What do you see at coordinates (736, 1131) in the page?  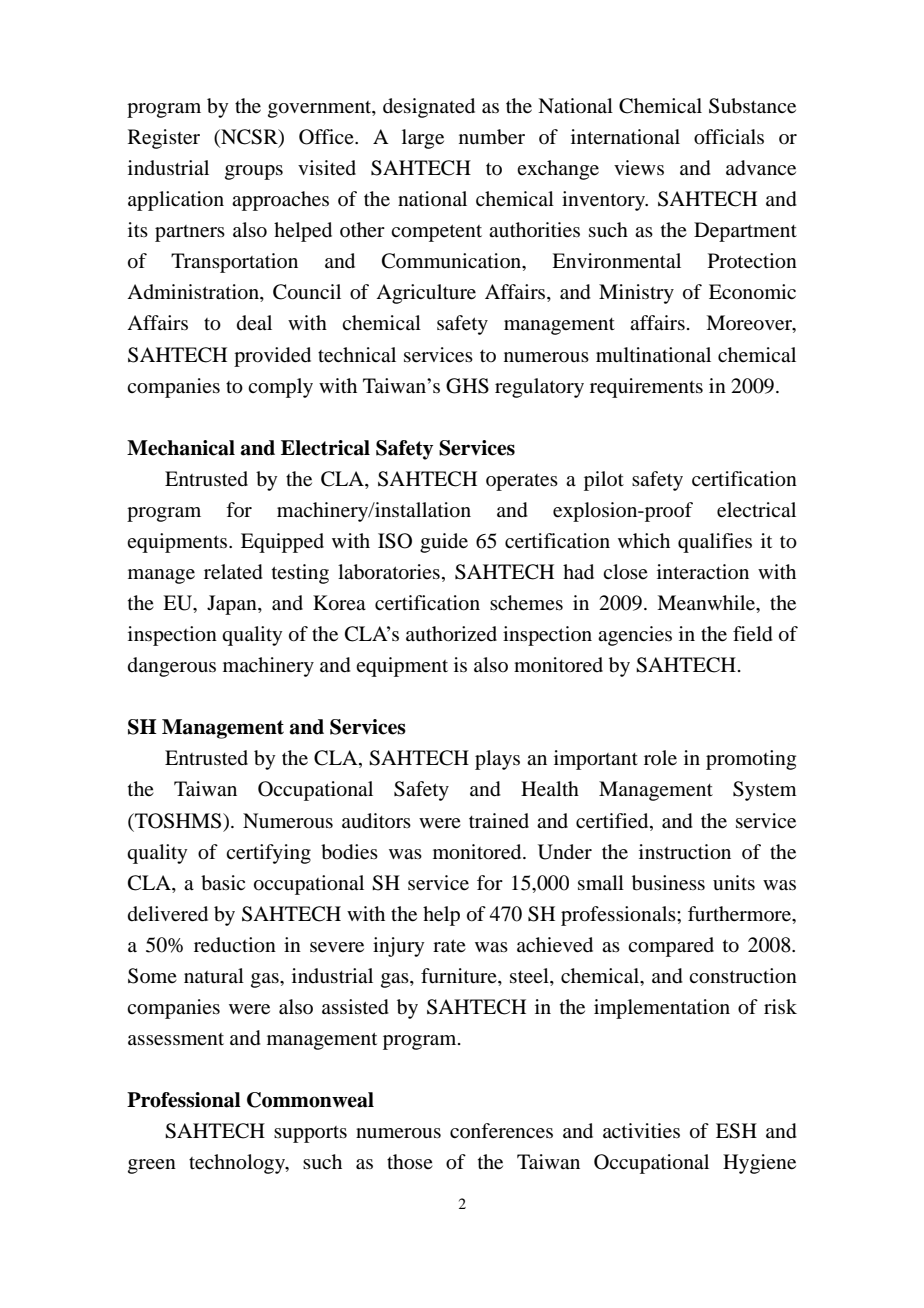 I see `ESH` at bounding box center [736, 1131].
